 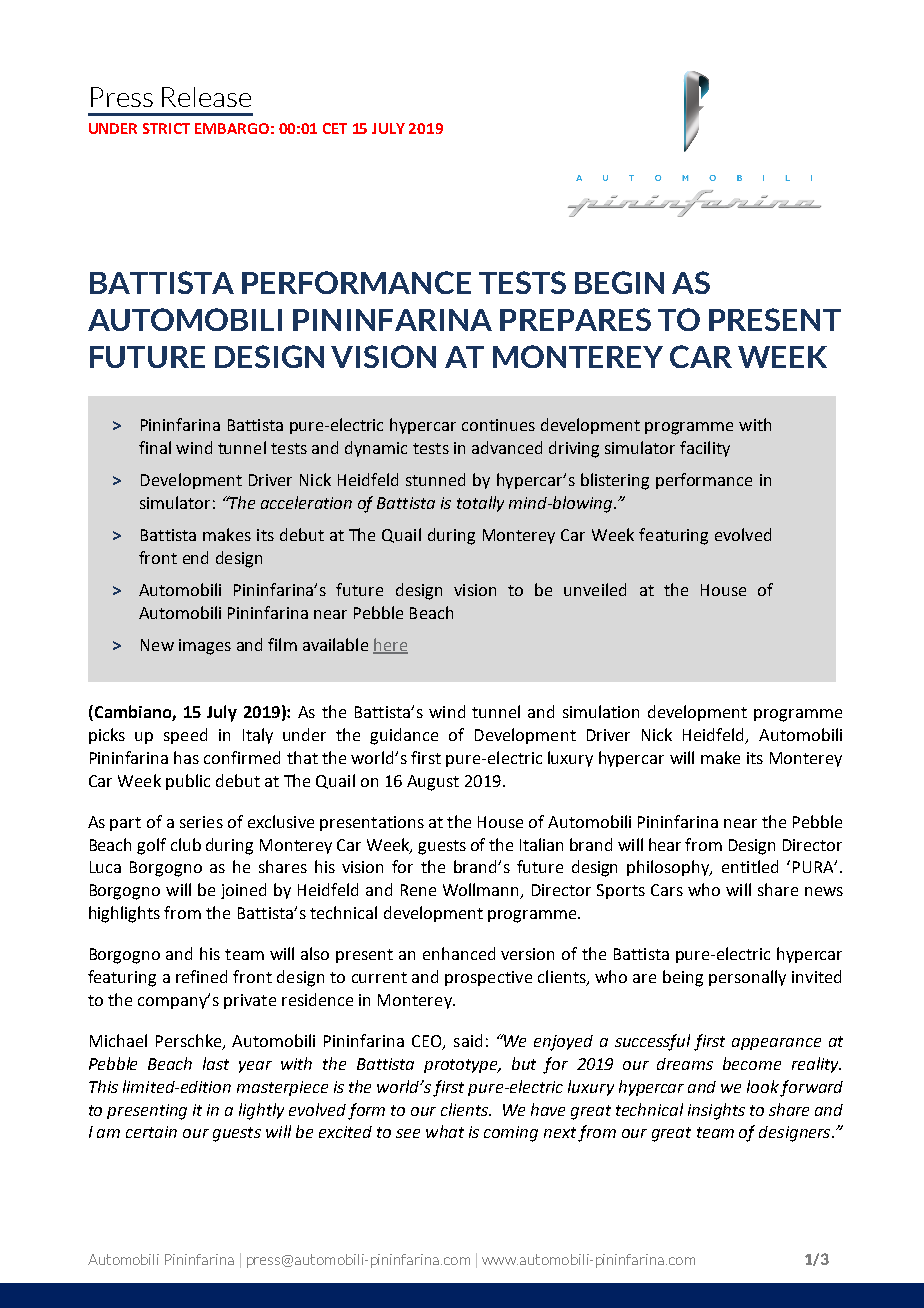 What do you see at coordinates (595, 589) in the image?
I see `unveiled` at bounding box center [595, 589].
